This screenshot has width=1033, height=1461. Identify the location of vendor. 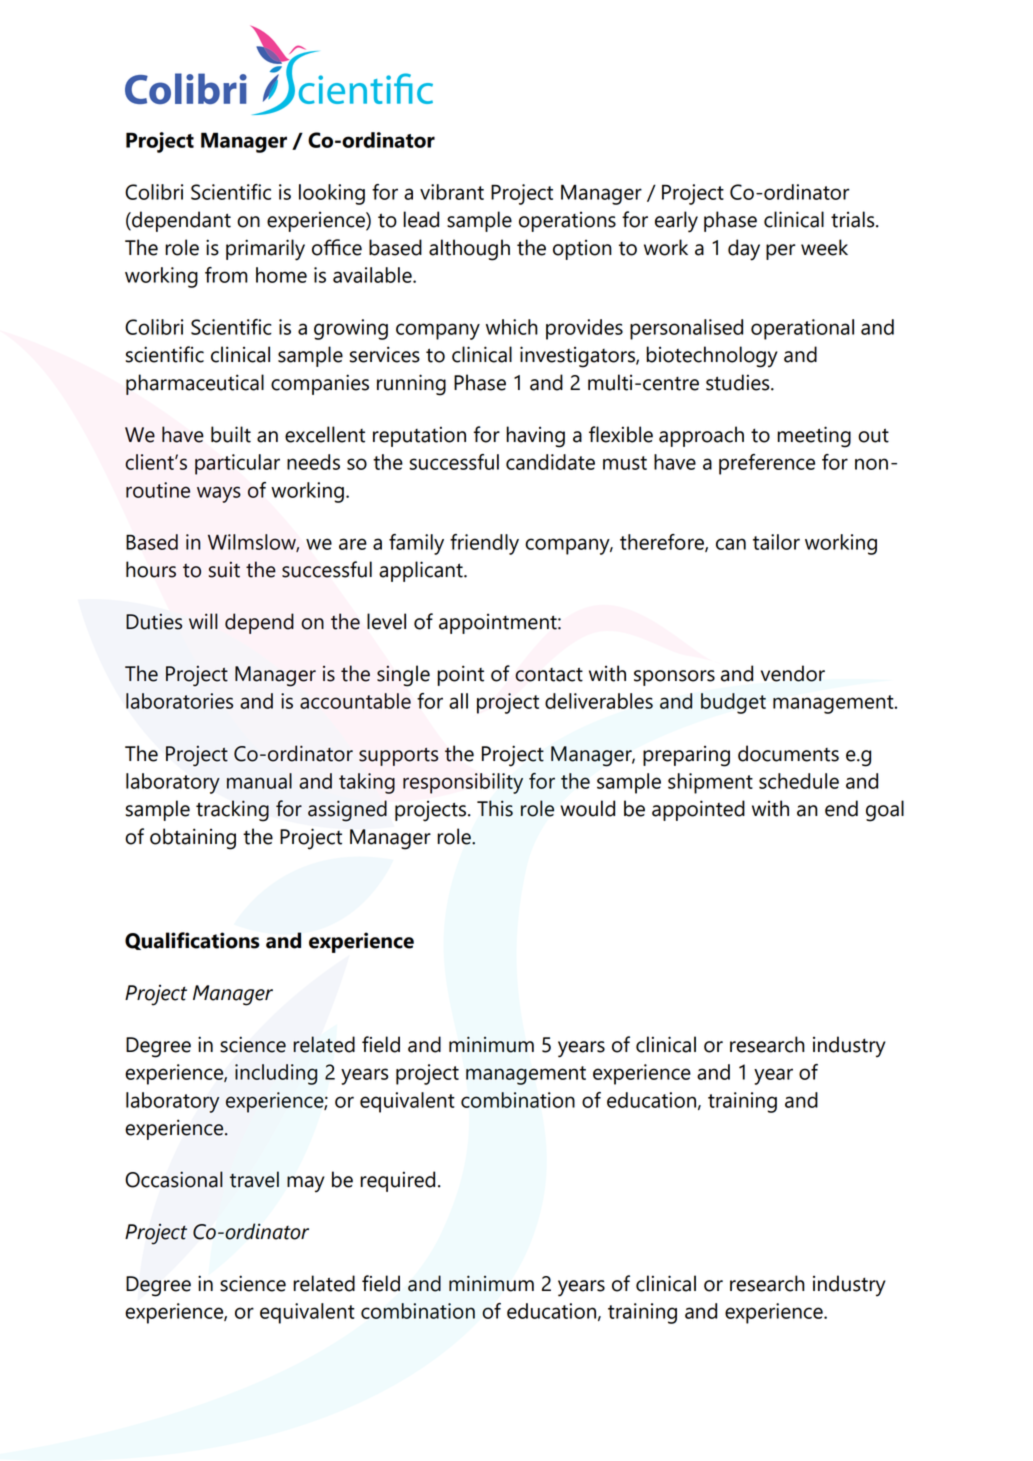
(793, 673).
